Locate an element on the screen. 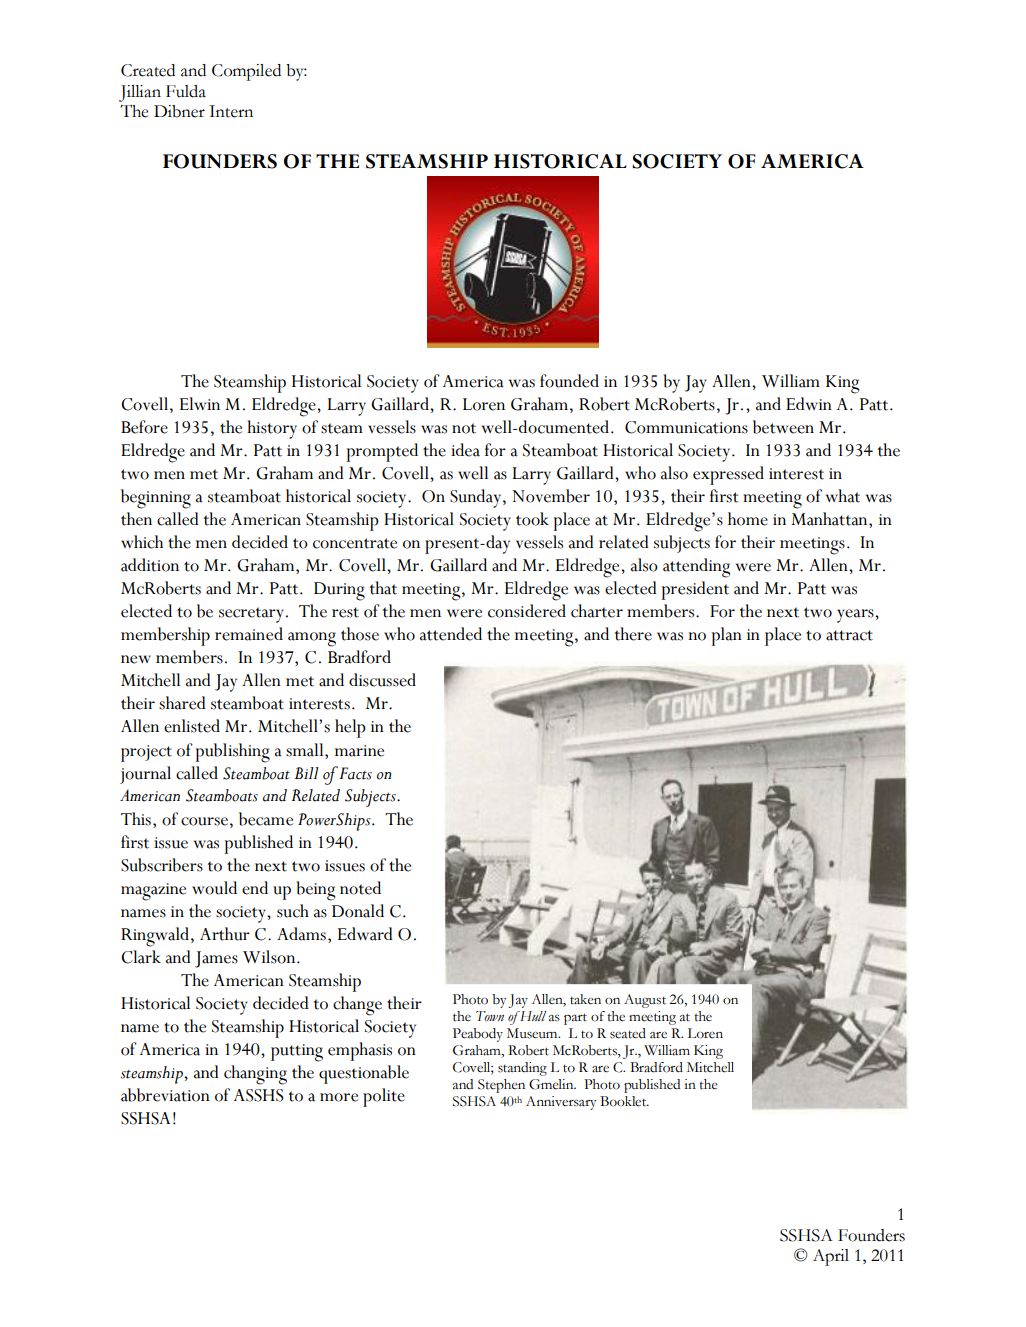  history is located at coordinates (272, 429).
